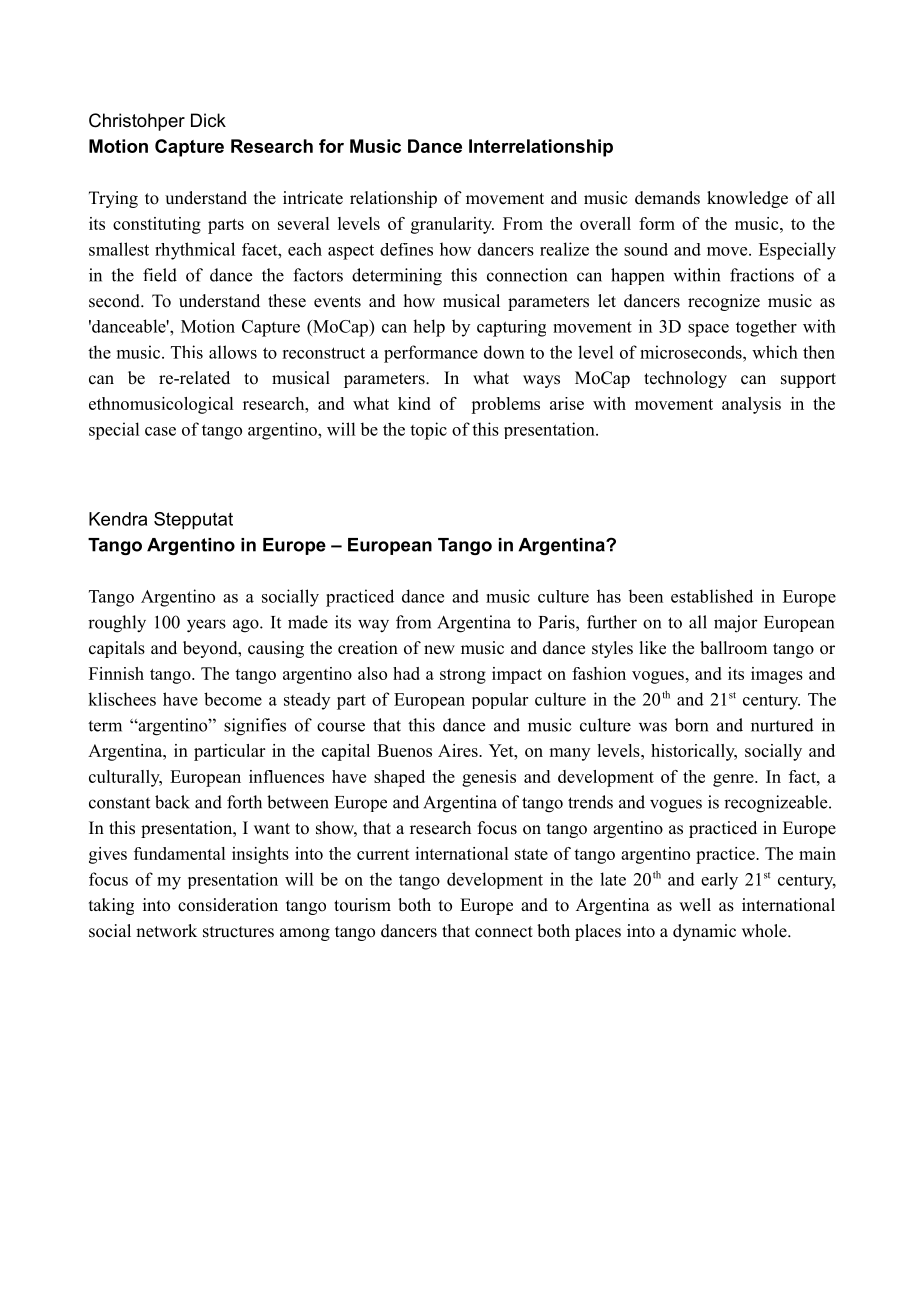 This screenshot has height=1308, width=924. I want to click on granularity, so click(452, 225).
